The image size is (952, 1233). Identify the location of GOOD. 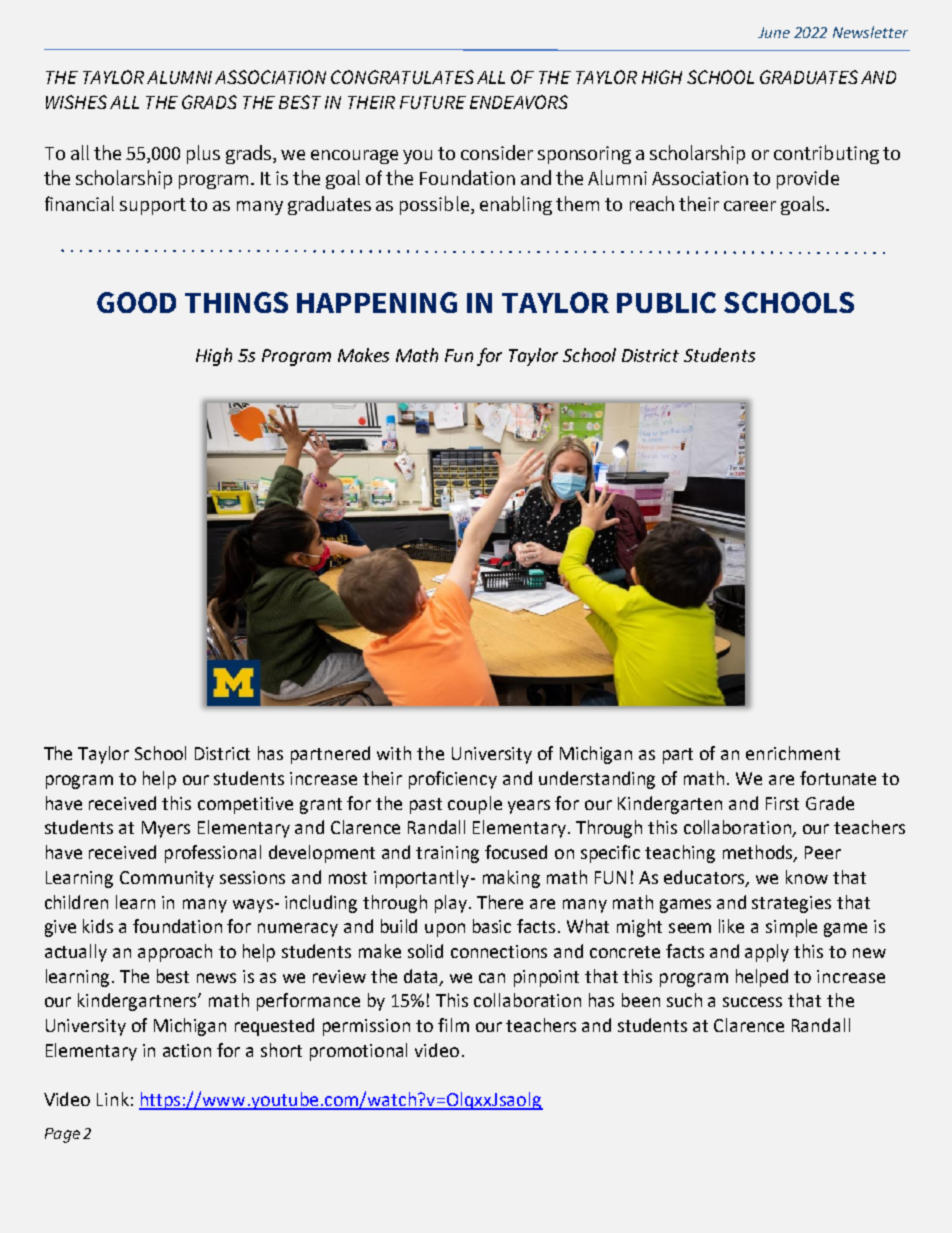
(136, 302).
